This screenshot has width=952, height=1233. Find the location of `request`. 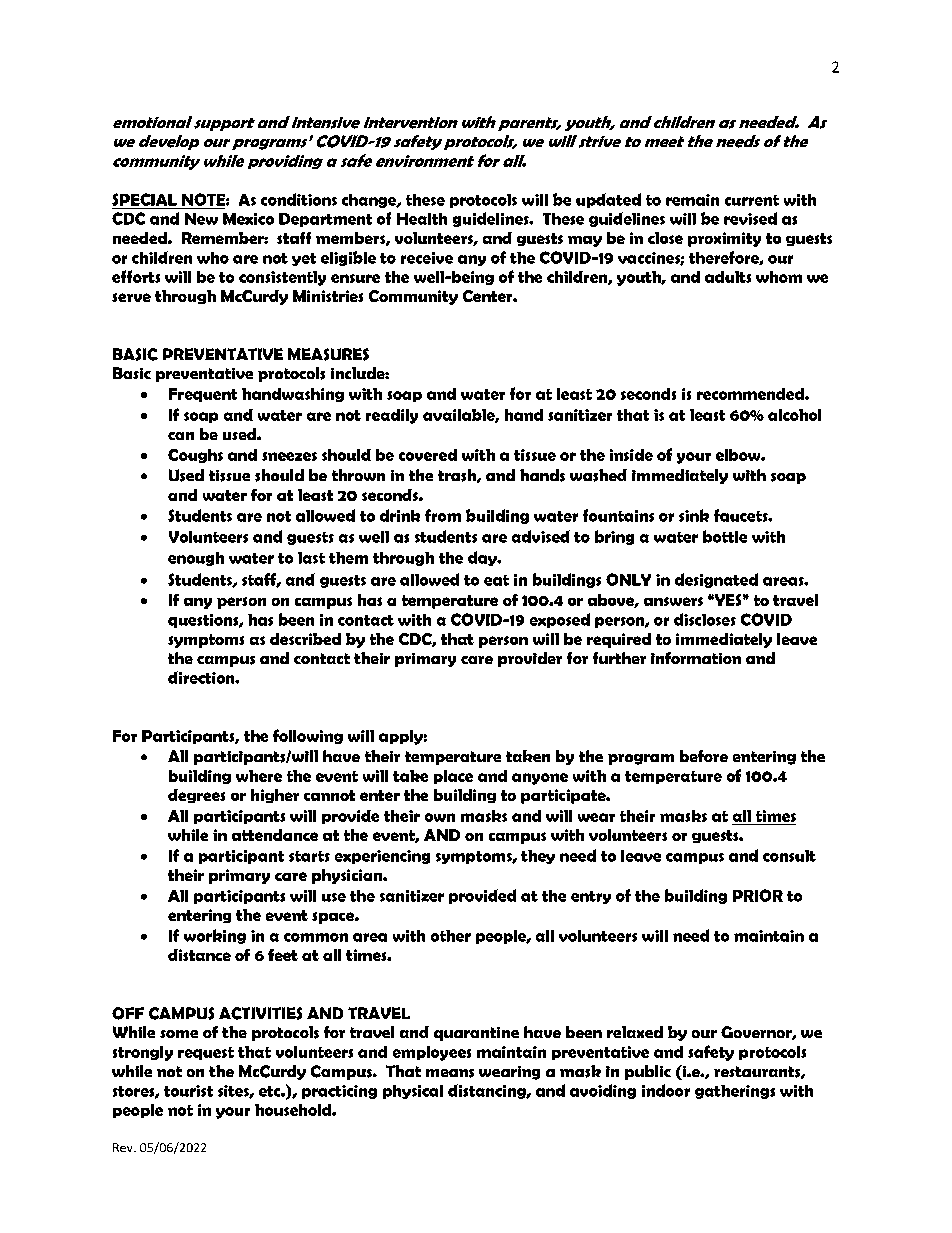

request is located at coordinates (206, 1053).
